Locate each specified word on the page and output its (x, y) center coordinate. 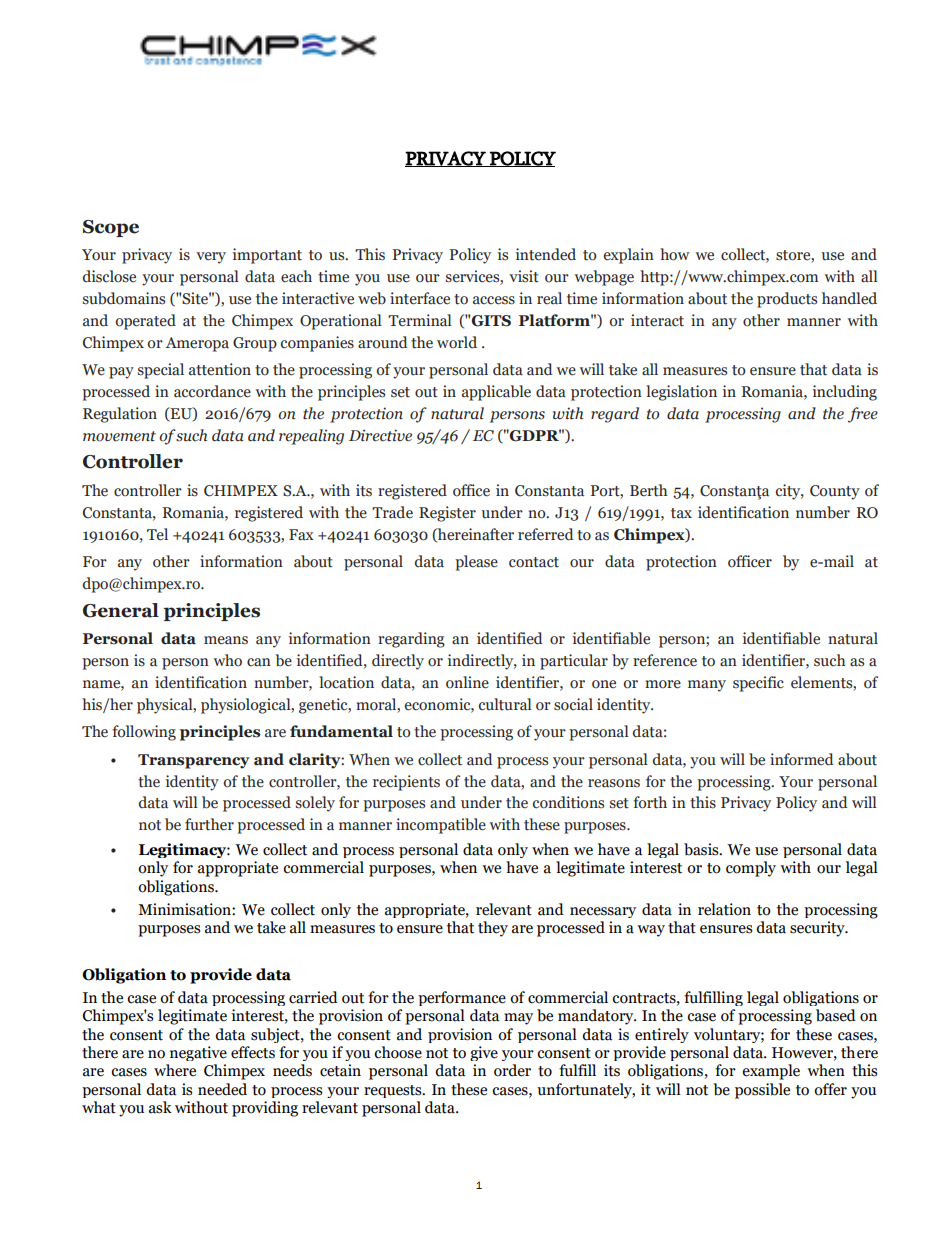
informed (802, 759)
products (787, 300)
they (493, 929)
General (121, 610)
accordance (212, 391)
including (845, 393)
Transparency (193, 761)
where (175, 1070)
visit (524, 276)
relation (724, 909)
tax (681, 513)
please (476, 563)
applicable (496, 393)
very (211, 258)
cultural (505, 704)
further (209, 824)
